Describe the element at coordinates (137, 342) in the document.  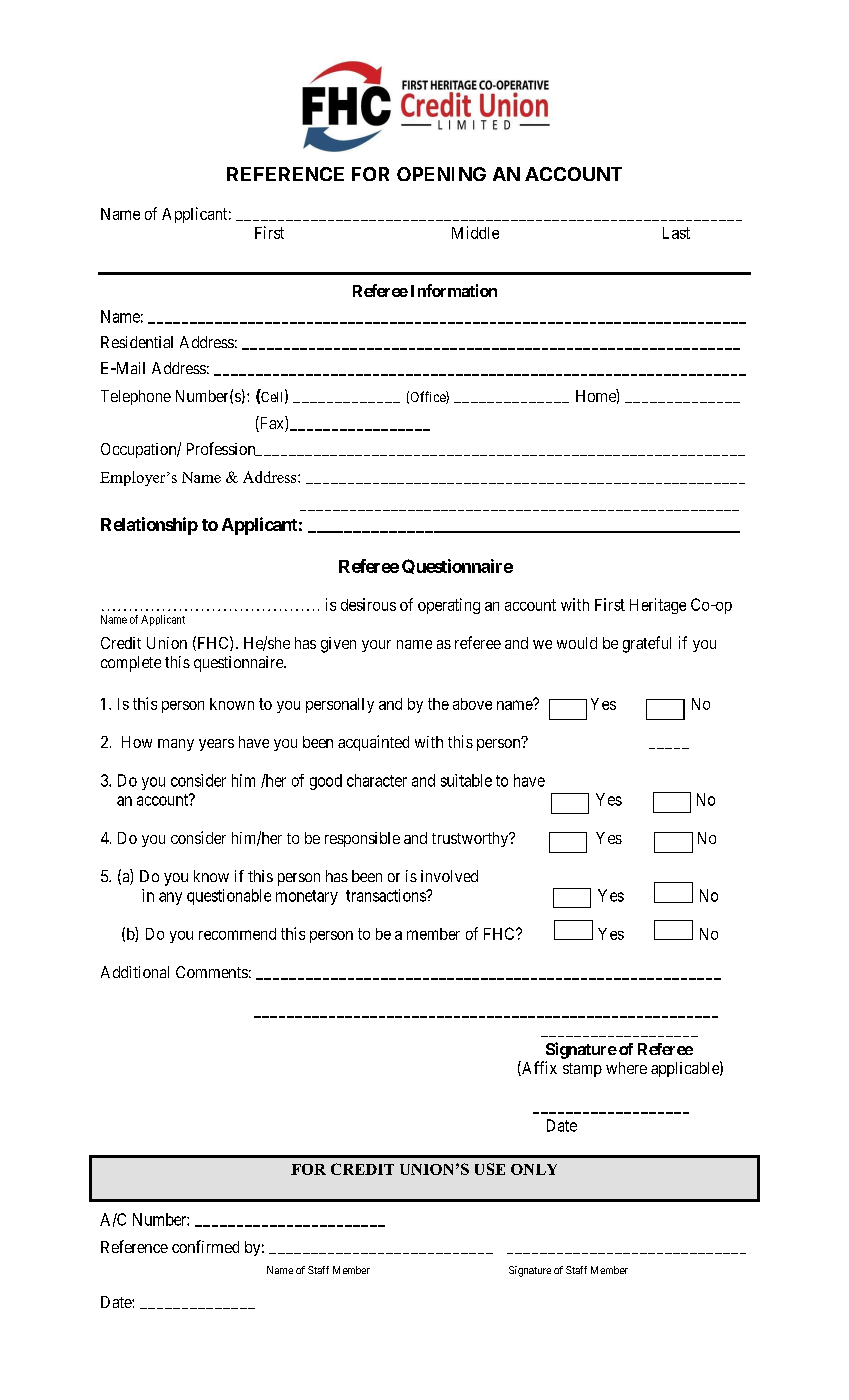
I see `Residential` at that location.
